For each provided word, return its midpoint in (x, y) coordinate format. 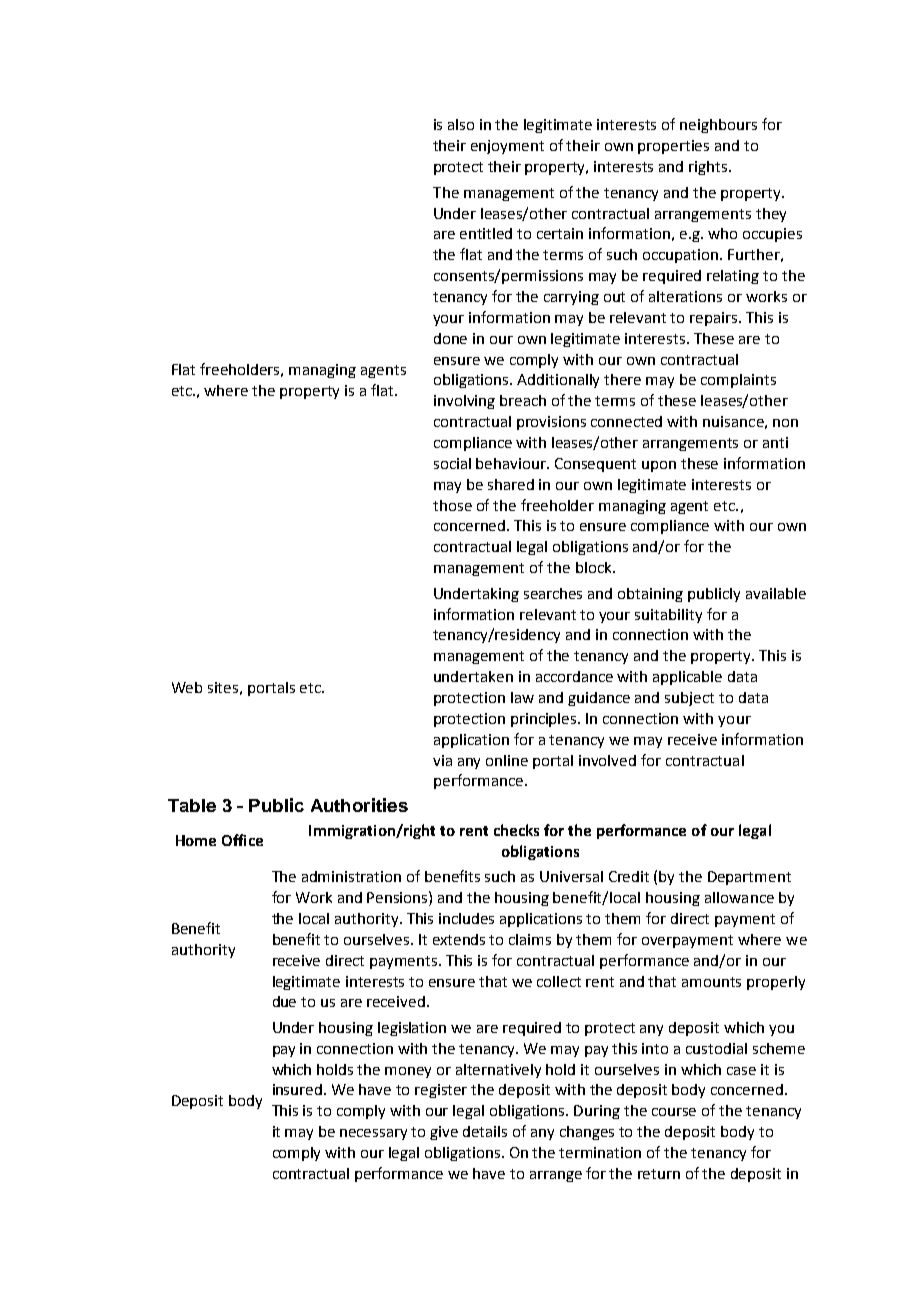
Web (187, 687)
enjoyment (507, 147)
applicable (687, 678)
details (485, 1131)
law (522, 697)
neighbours (718, 126)
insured (299, 1089)
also (461, 124)
